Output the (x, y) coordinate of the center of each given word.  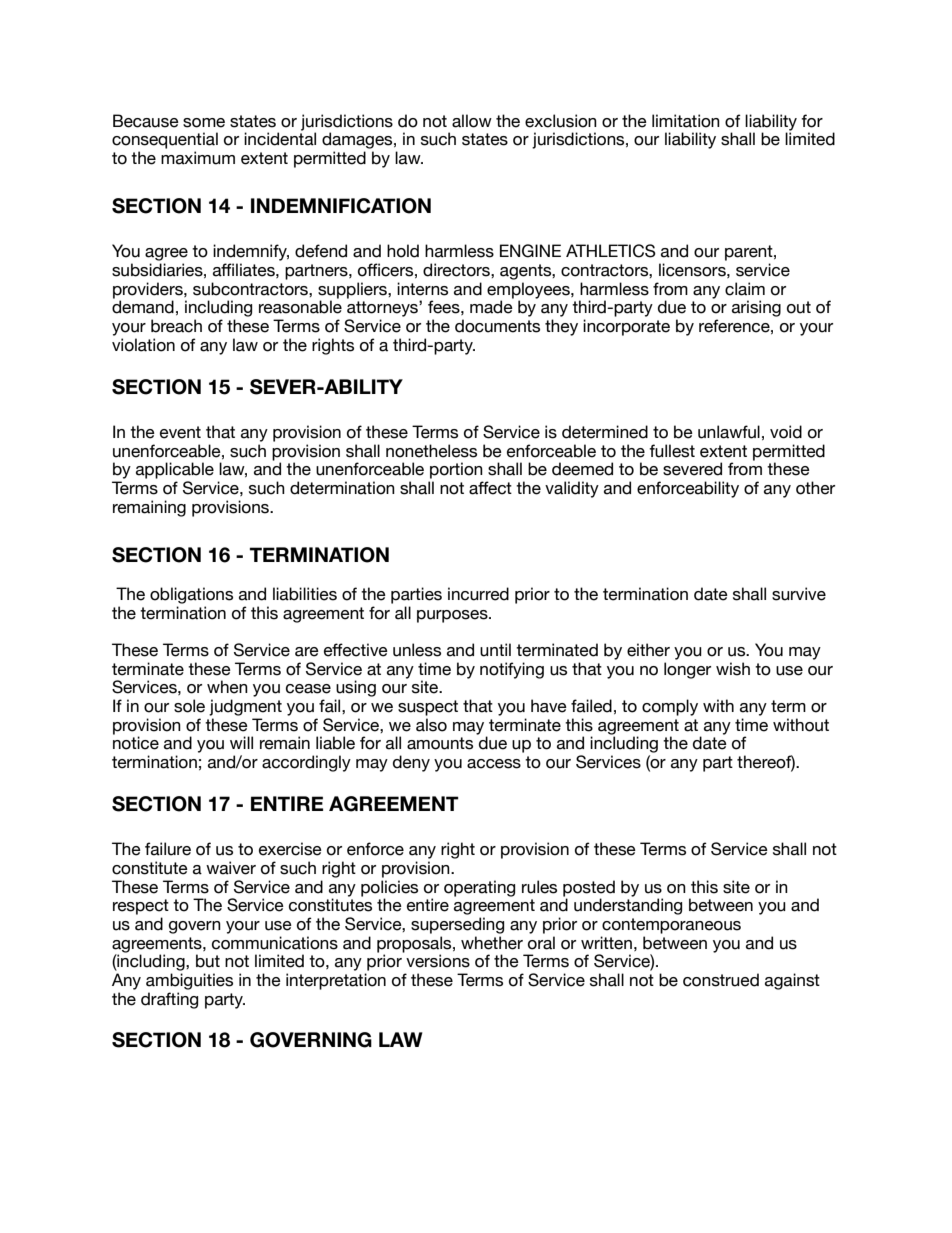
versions (438, 961)
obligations (191, 595)
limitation (686, 121)
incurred (478, 594)
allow (472, 121)
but (208, 961)
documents (497, 326)
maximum (198, 158)
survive (799, 594)
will (241, 742)
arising (756, 308)
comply (670, 707)
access (494, 764)
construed (721, 980)
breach (176, 326)
